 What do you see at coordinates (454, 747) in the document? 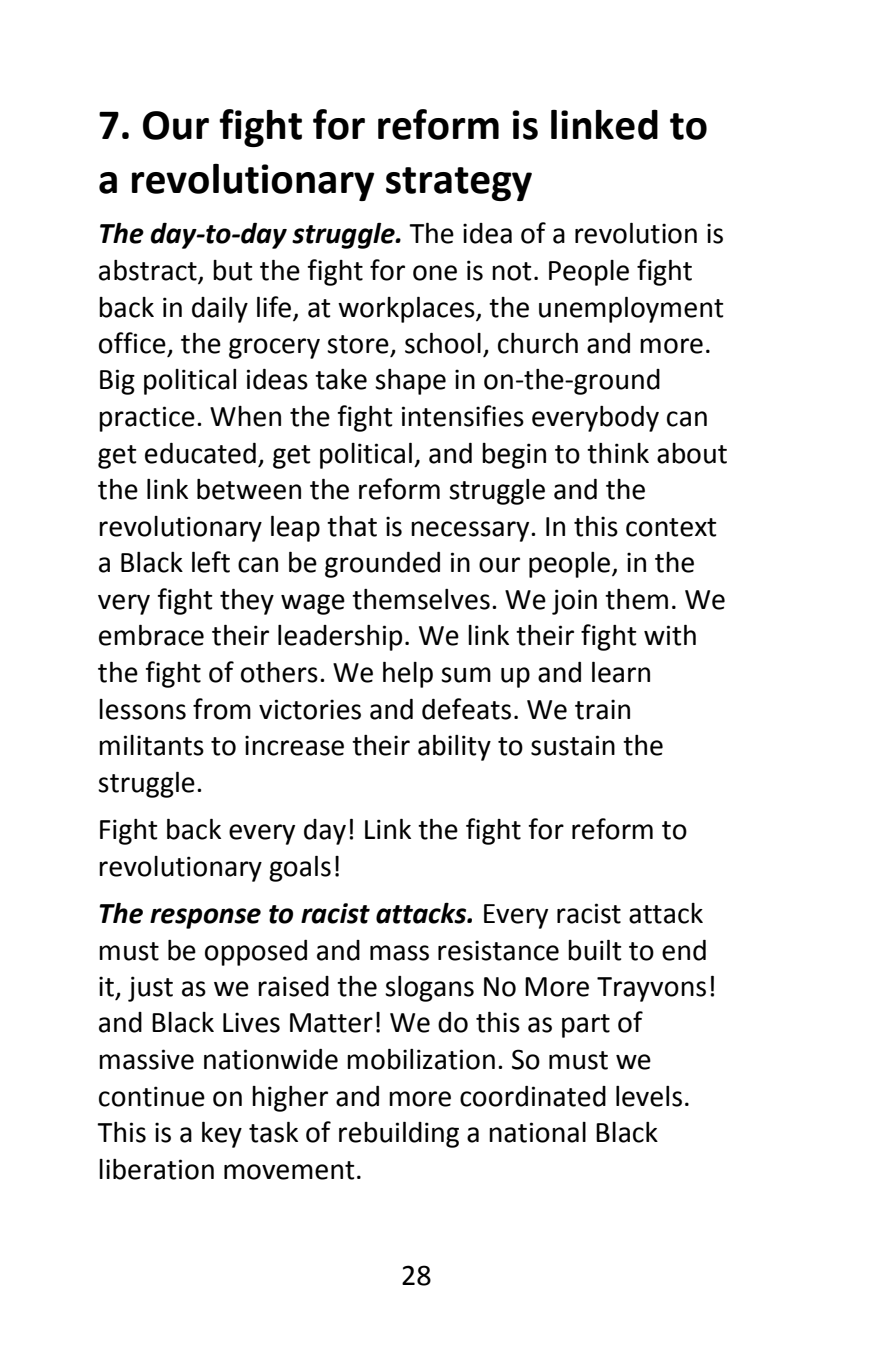
I see `ability` at bounding box center [454, 747].
